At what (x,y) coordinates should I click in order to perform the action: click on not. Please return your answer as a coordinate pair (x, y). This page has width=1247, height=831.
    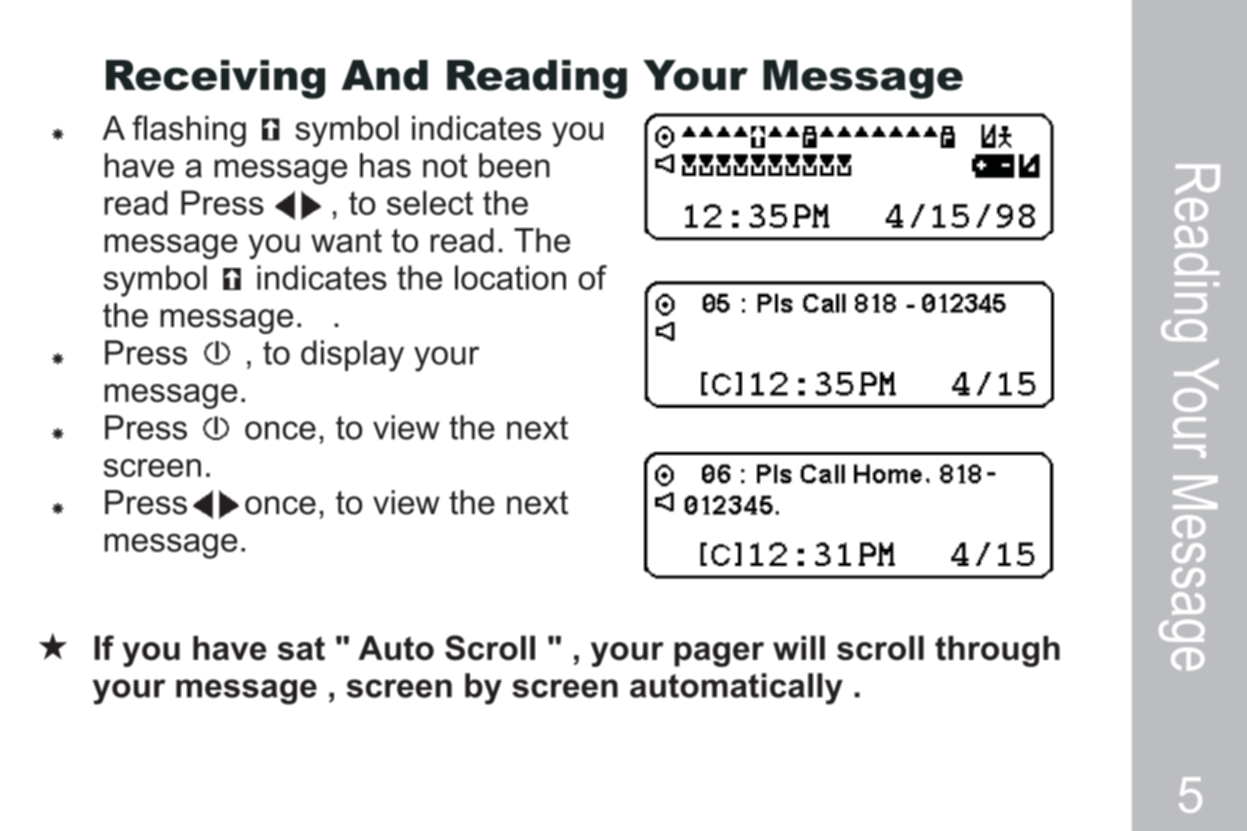
    Looking at the image, I should click on (445, 166).
